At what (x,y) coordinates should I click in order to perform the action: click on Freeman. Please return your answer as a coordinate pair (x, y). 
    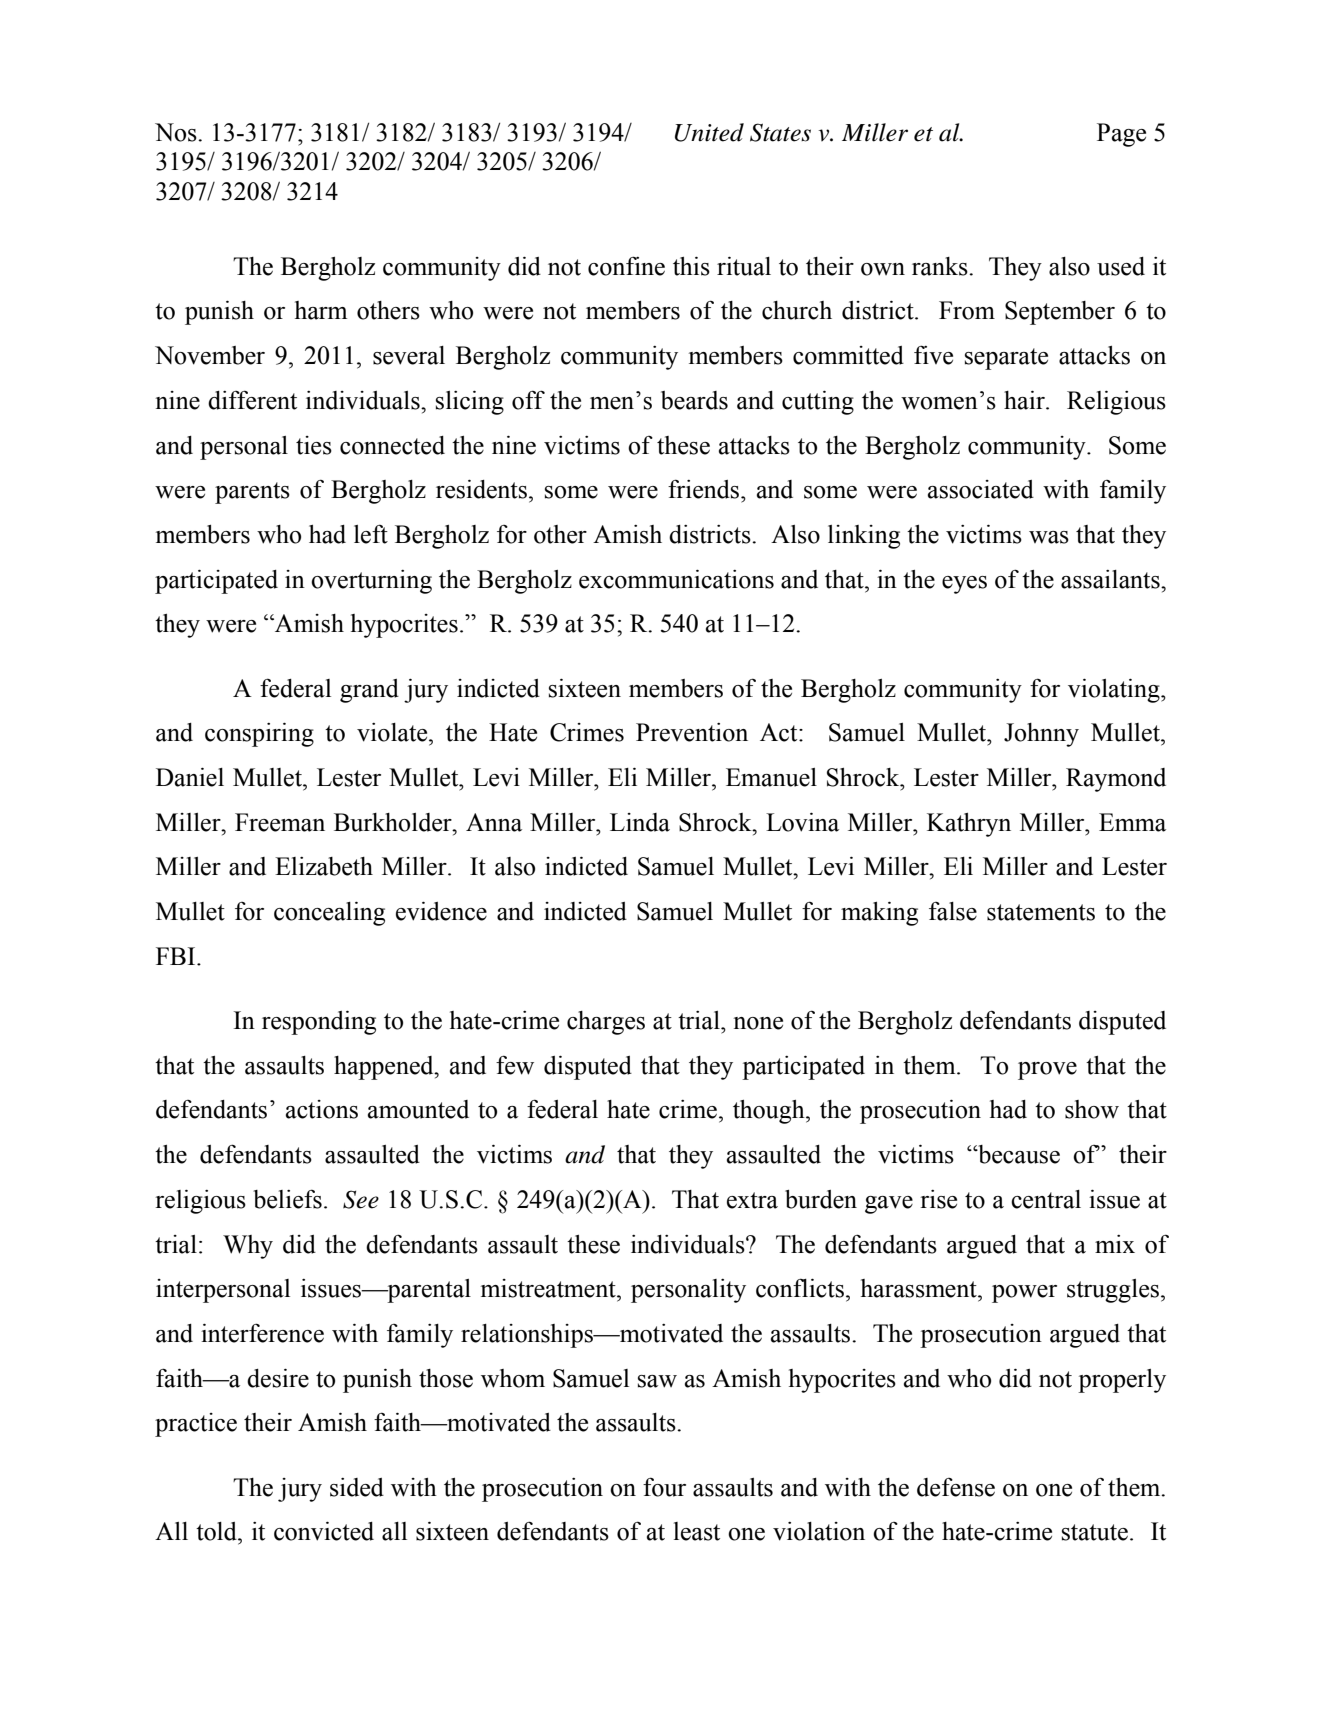
    Looking at the image, I should click on (280, 822).
